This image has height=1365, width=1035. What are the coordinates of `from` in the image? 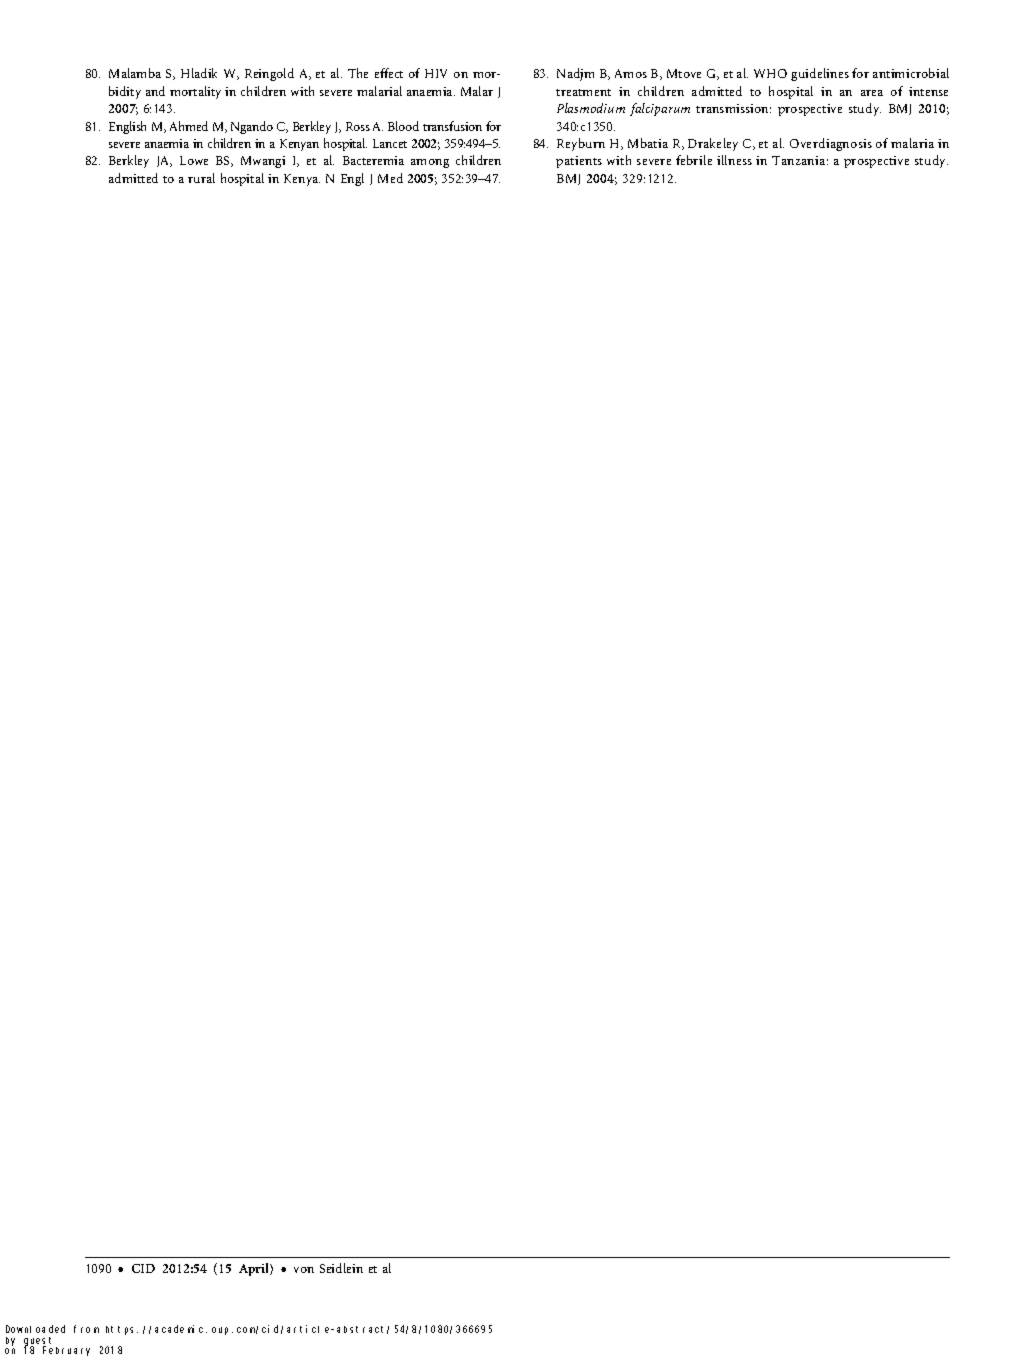 It's located at (86, 1329).
